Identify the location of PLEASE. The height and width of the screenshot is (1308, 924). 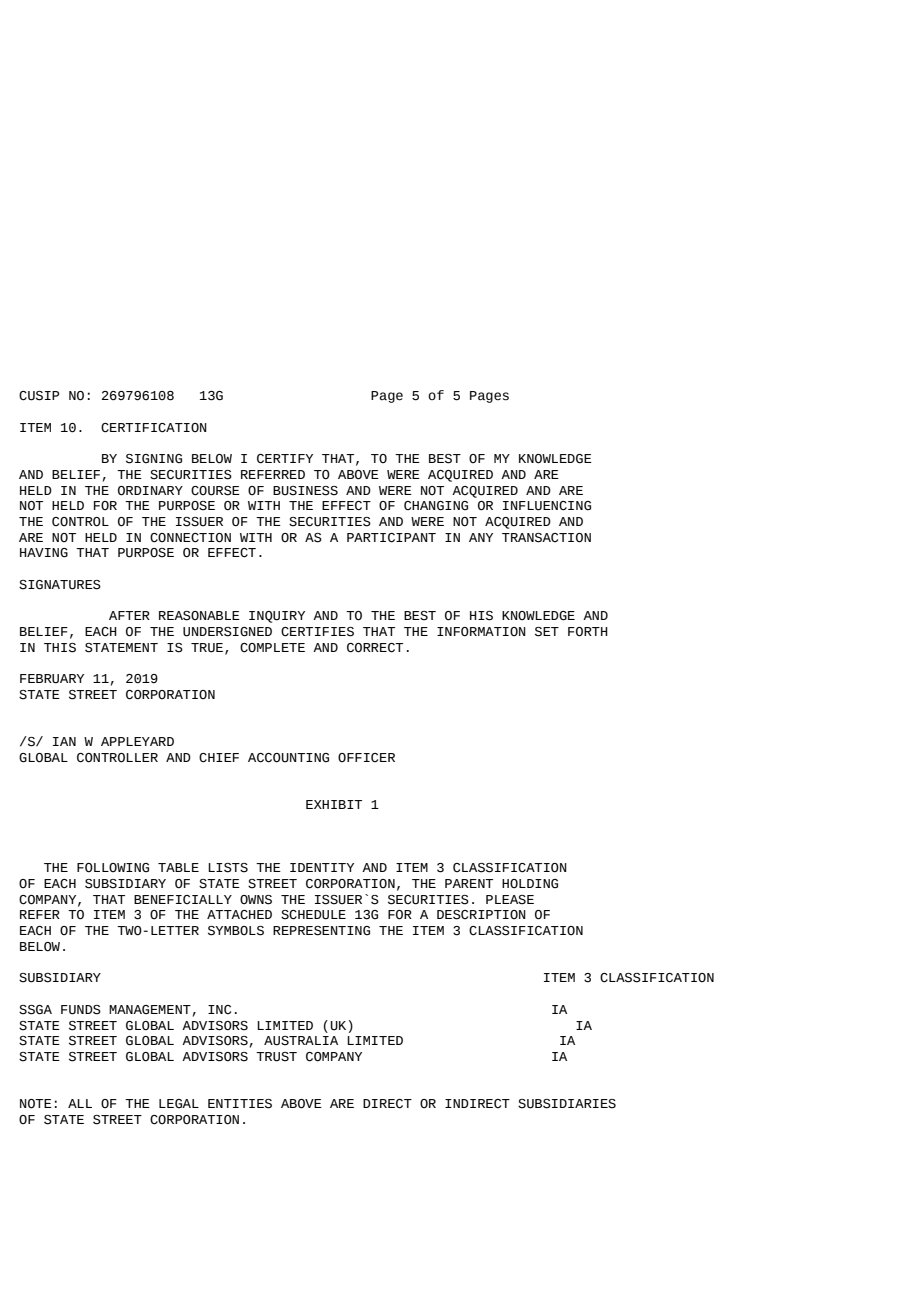
(510, 900).
